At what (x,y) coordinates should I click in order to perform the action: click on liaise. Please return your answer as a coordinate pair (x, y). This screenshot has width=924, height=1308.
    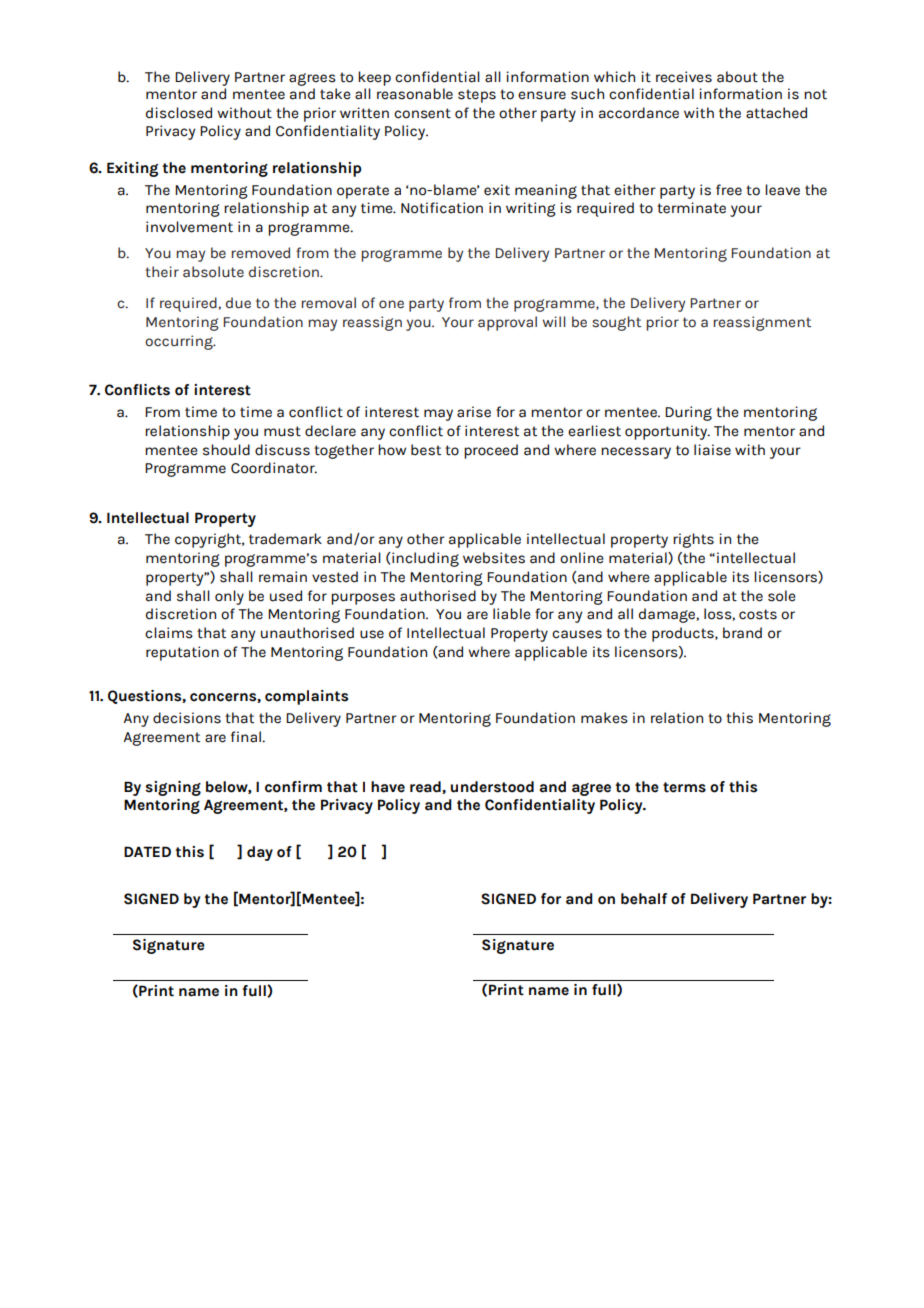
    Looking at the image, I should click on (712, 450).
